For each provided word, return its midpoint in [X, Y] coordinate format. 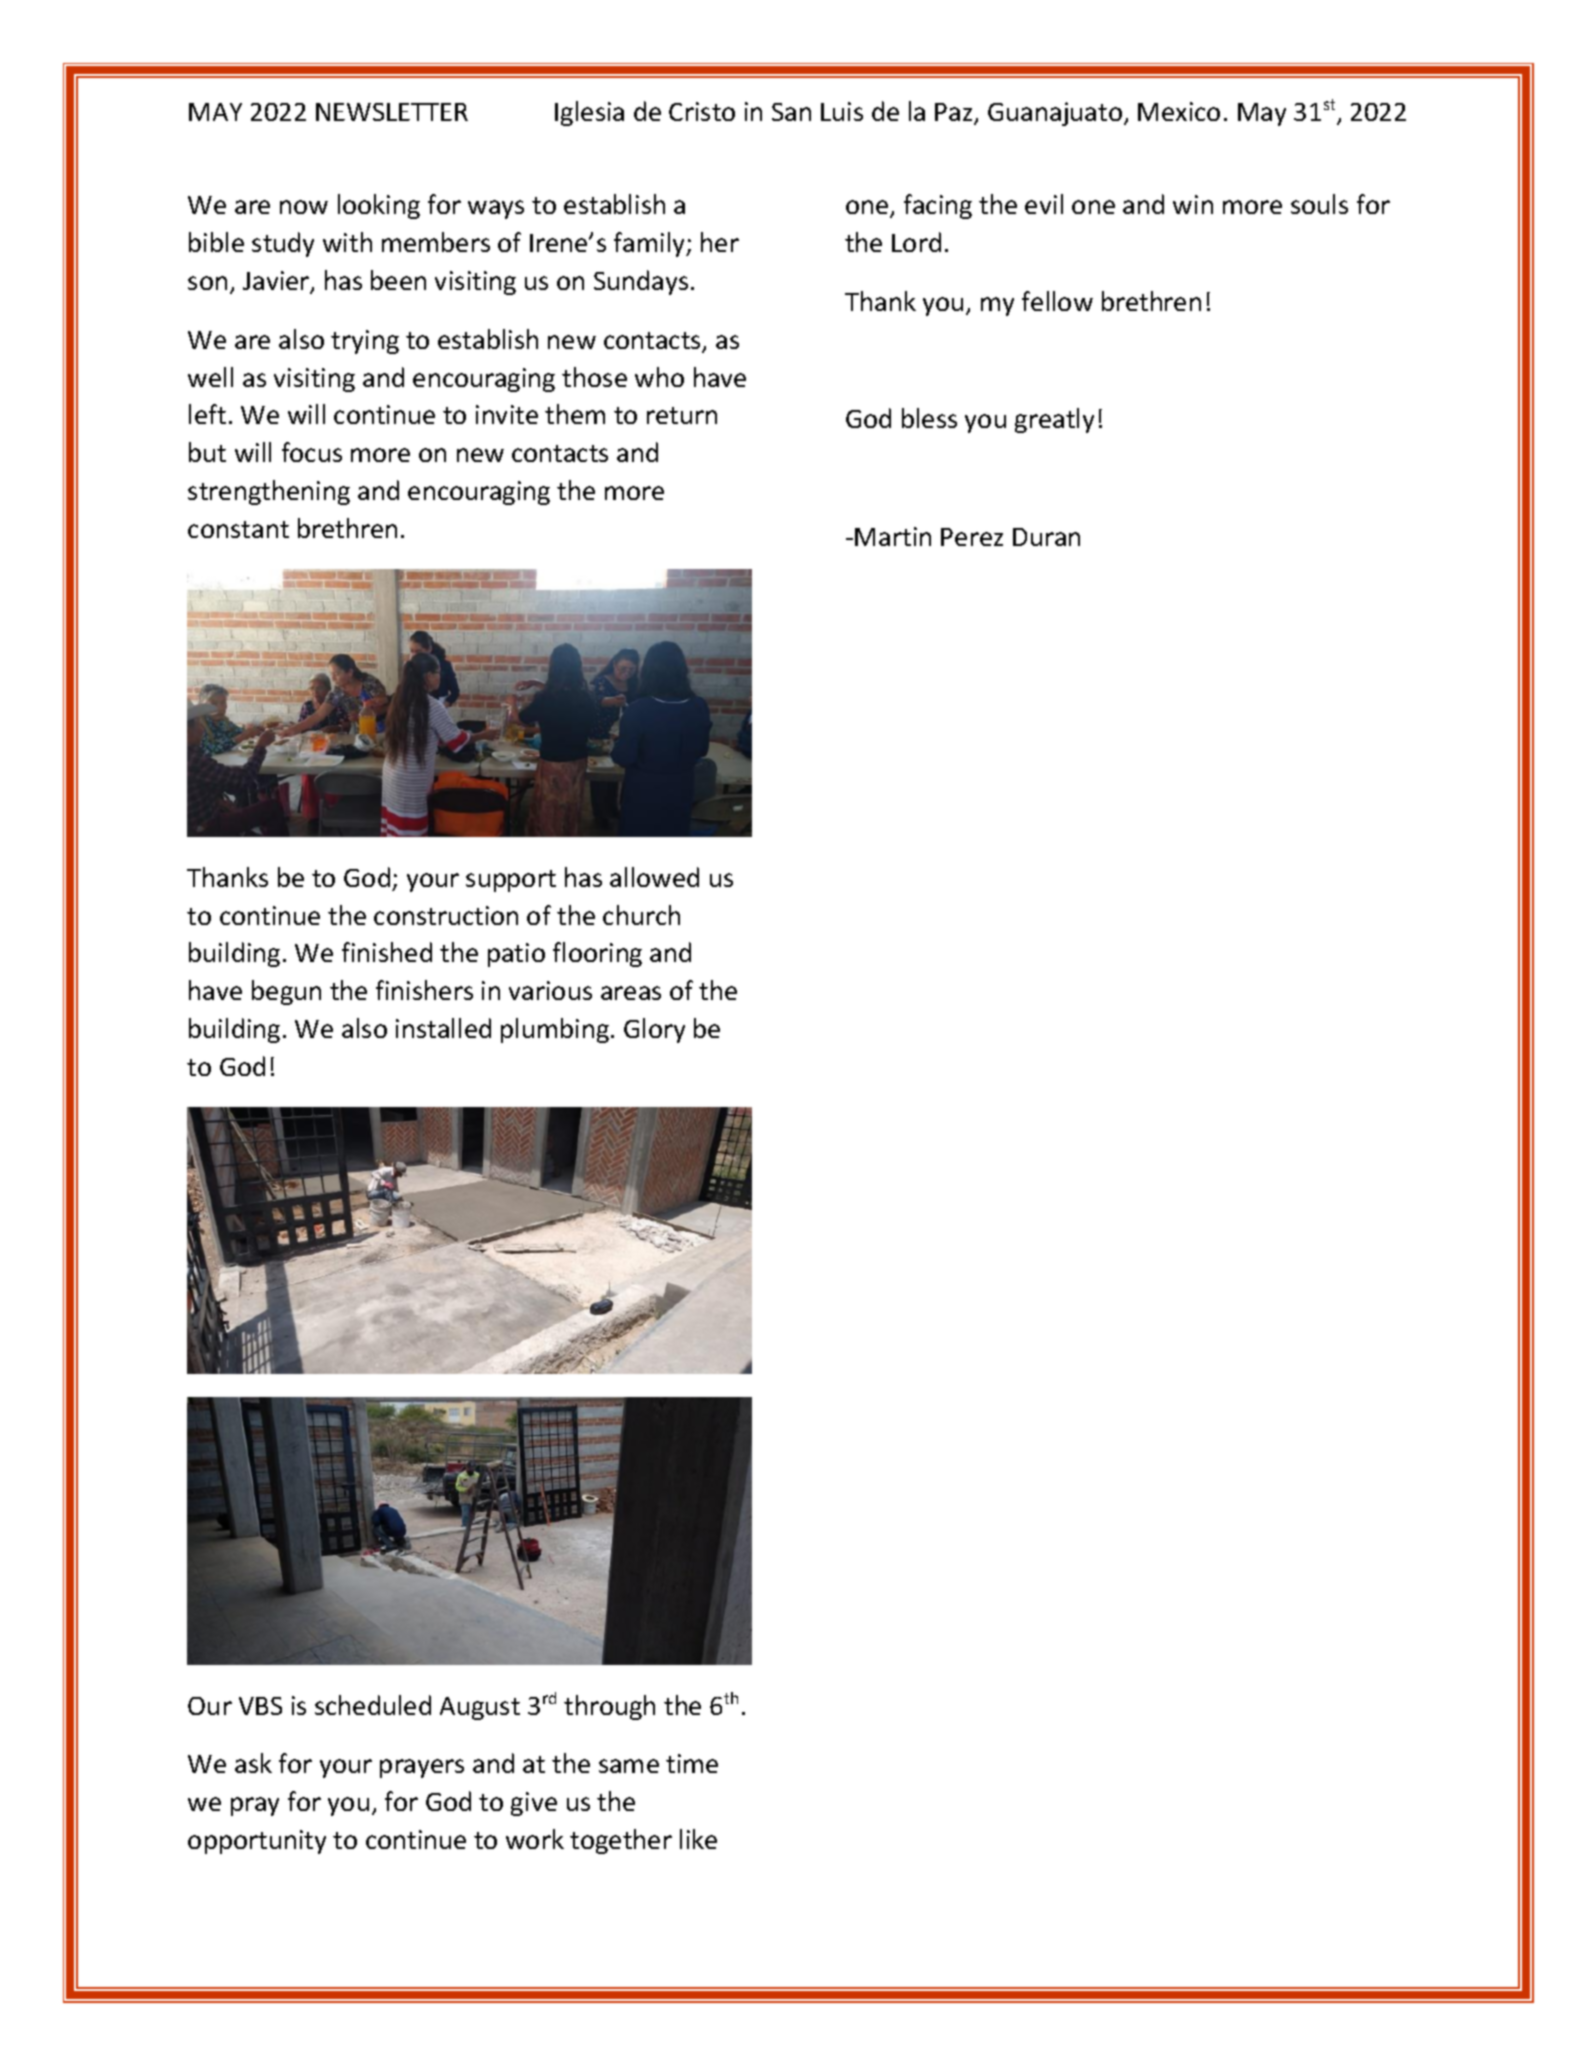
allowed [654, 877]
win [1193, 204]
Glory [654, 1030]
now [304, 207]
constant [238, 529]
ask [253, 1763]
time [692, 1763]
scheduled [373, 1705]
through [609, 1707]
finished [387, 952]
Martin [893, 536]
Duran [1046, 537]
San [791, 112]
